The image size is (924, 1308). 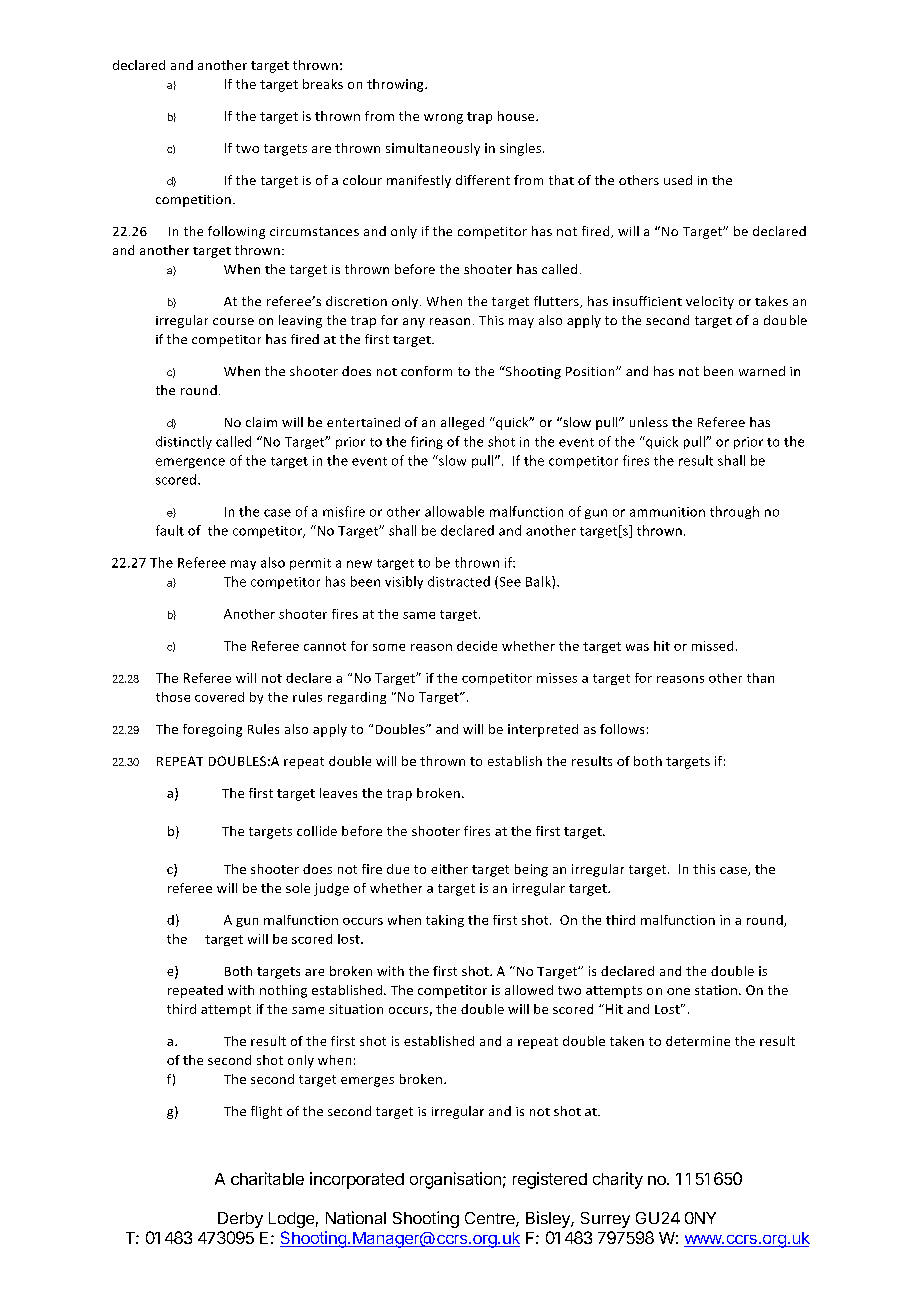 What do you see at coordinates (622, 729) in the screenshot?
I see `follows` at bounding box center [622, 729].
